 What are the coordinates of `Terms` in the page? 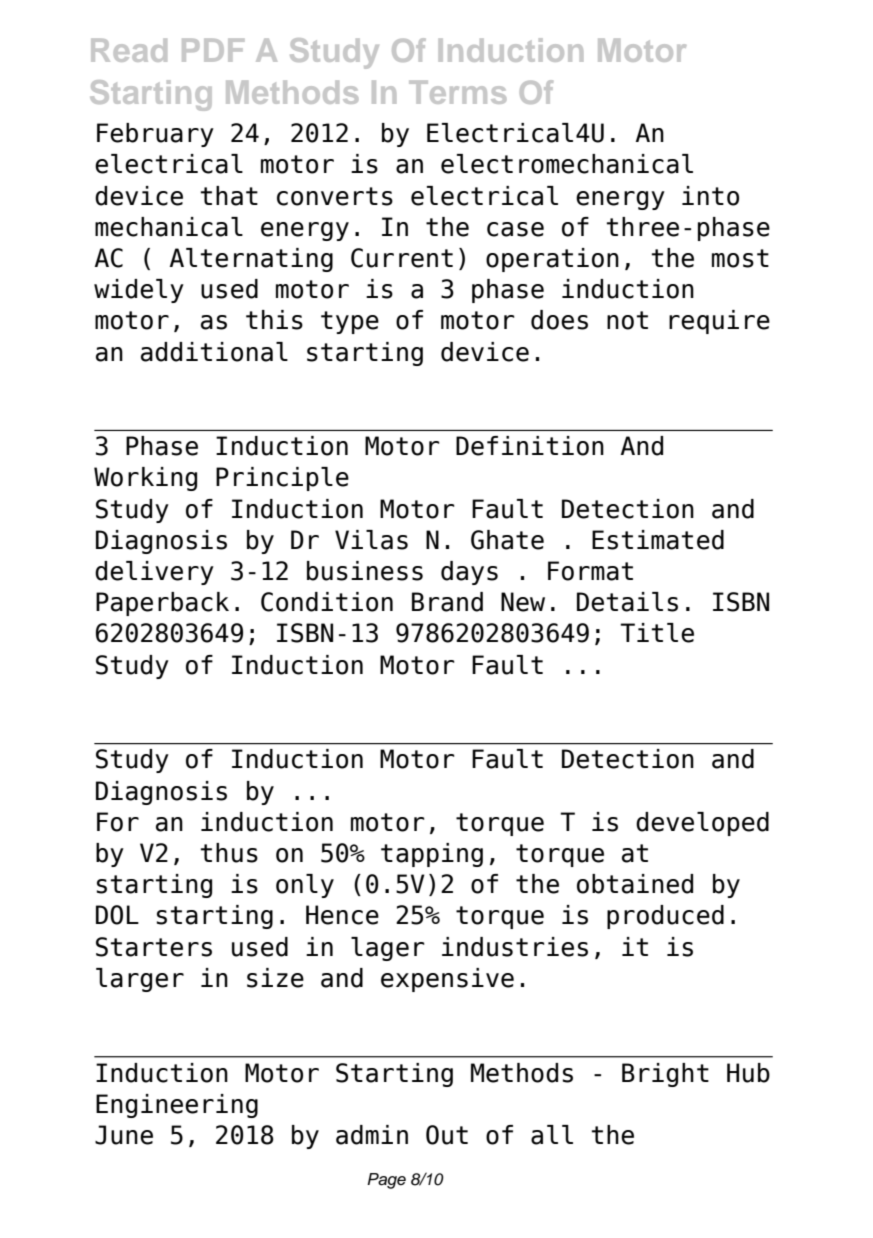 It's located at (457, 92).
